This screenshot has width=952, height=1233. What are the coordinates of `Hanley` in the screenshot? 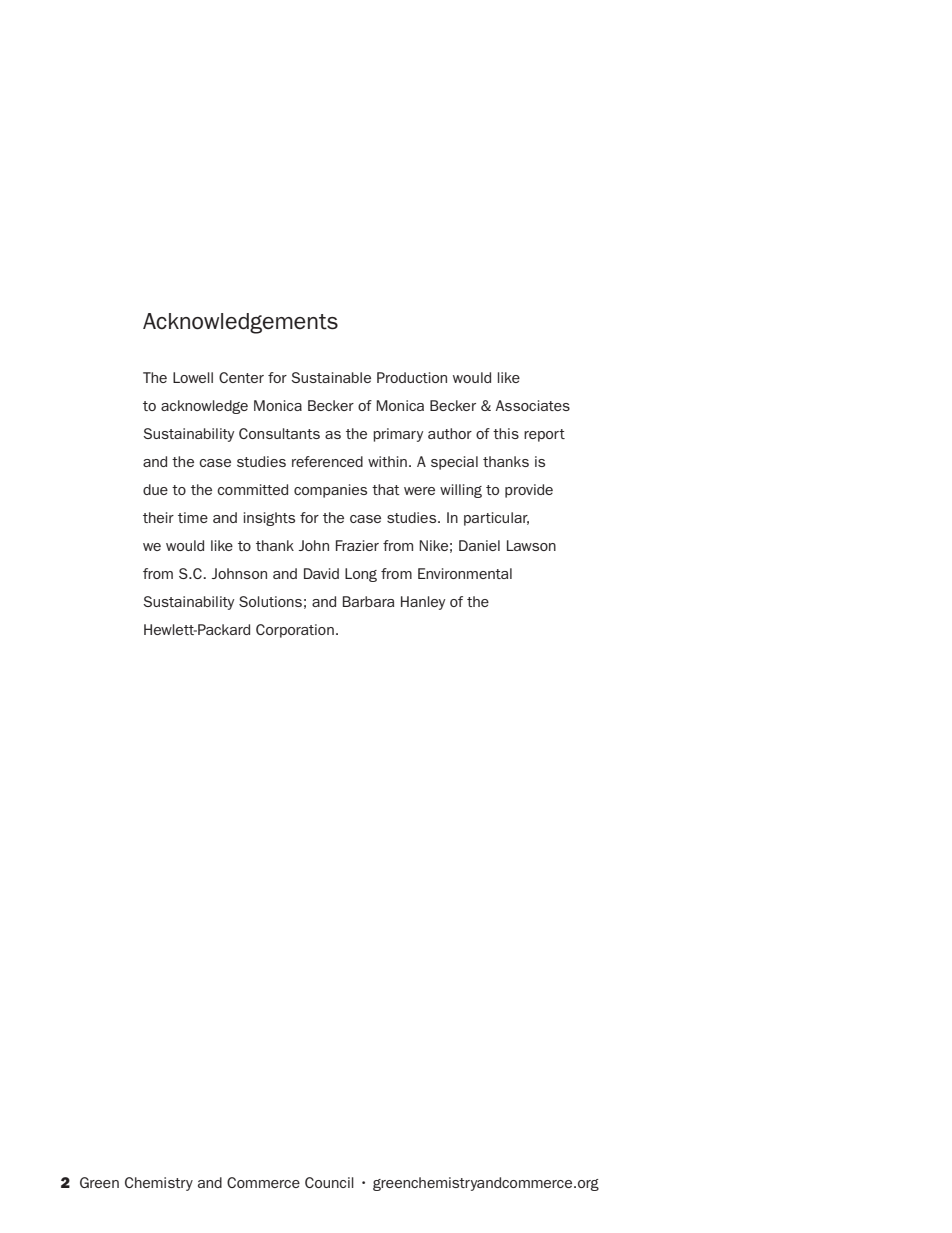 It's located at (423, 603).
